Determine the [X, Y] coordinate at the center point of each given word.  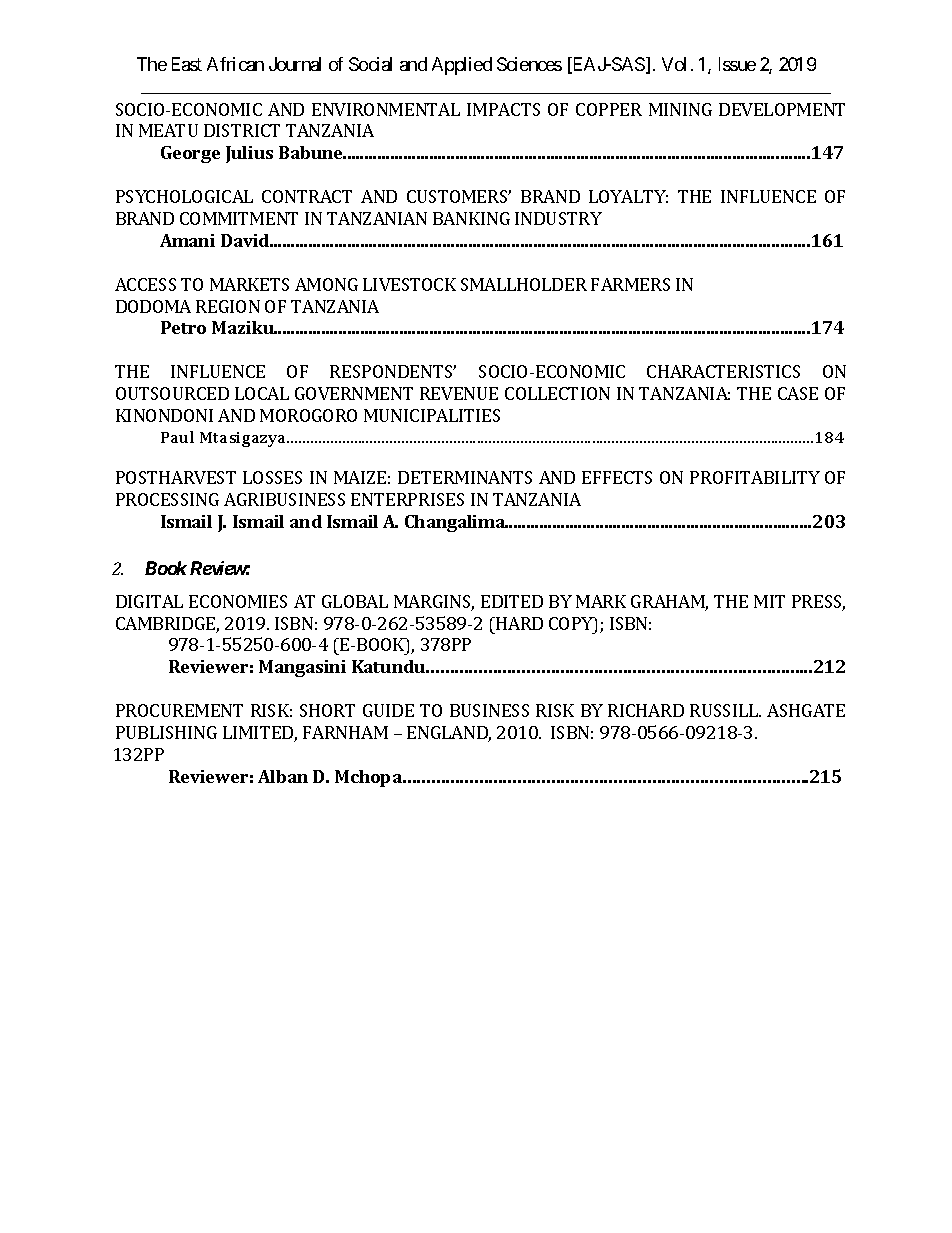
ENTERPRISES [407, 499]
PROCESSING [167, 499]
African [235, 64]
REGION [228, 306]
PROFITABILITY [755, 477]
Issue [737, 64]
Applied [462, 66]
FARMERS [630, 284]
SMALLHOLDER [524, 284]
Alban [283, 776]
